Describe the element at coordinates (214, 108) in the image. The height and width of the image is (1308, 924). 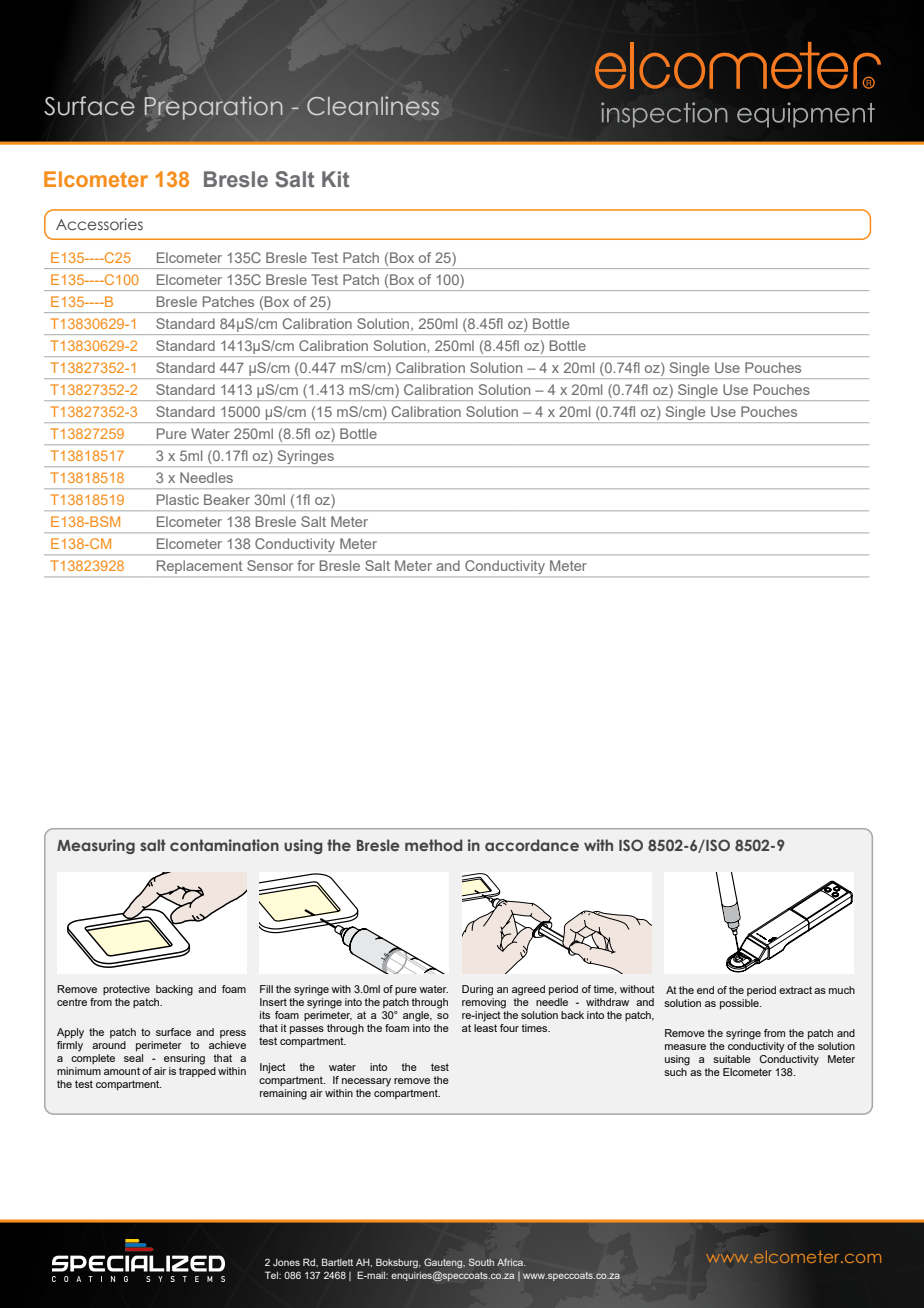
I see `Preparation` at that location.
